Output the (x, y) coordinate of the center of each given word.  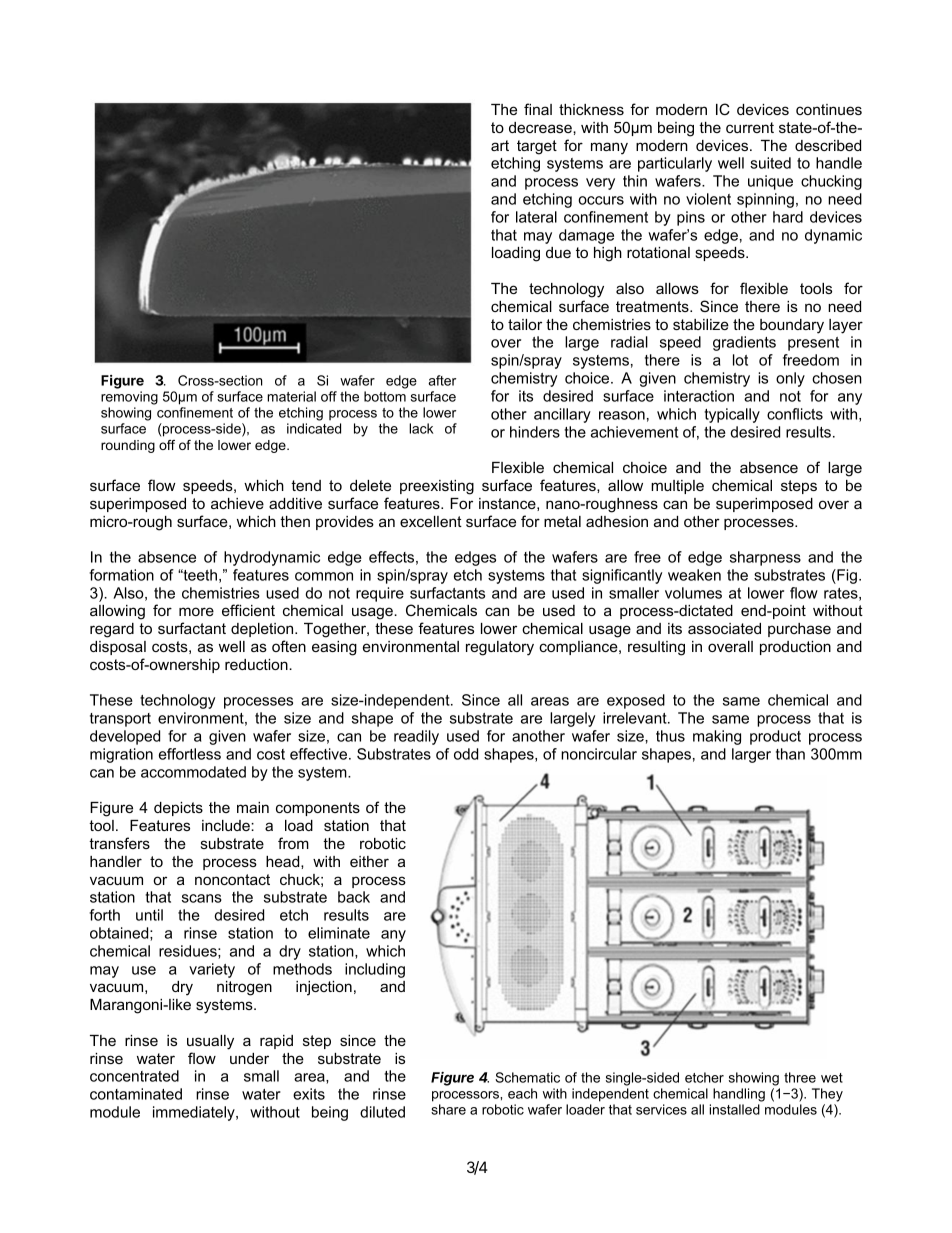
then (295, 521)
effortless (190, 754)
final (538, 109)
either (369, 861)
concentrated (134, 1076)
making (717, 737)
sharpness (765, 558)
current (750, 127)
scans (202, 898)
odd (466, 754)
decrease (541, 127)
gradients (744, 343)
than (790, 754)
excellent (431, 521)
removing (129, 398)
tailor (525, 324)
